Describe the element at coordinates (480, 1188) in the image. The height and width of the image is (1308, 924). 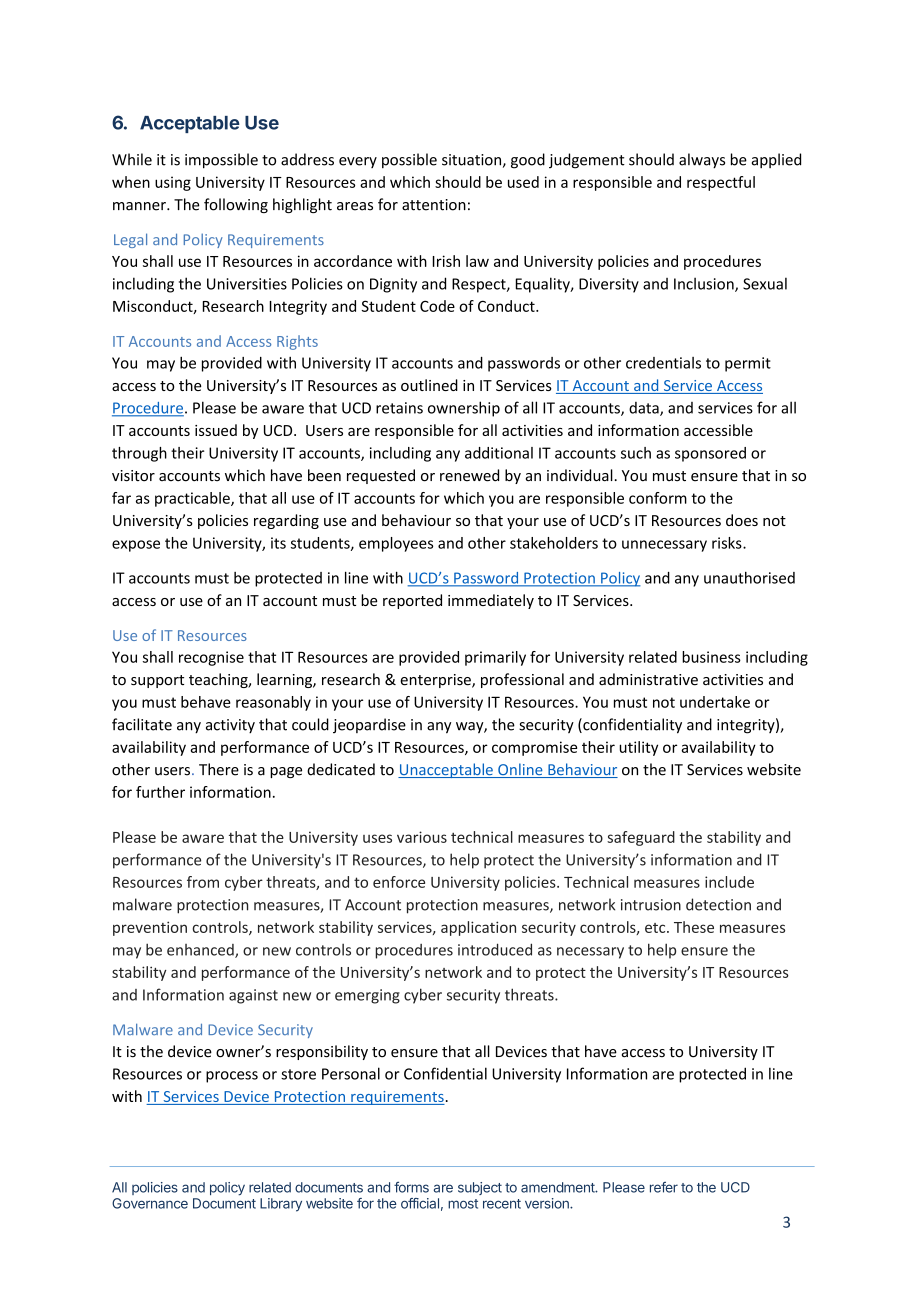
I see `subject` at that location.
